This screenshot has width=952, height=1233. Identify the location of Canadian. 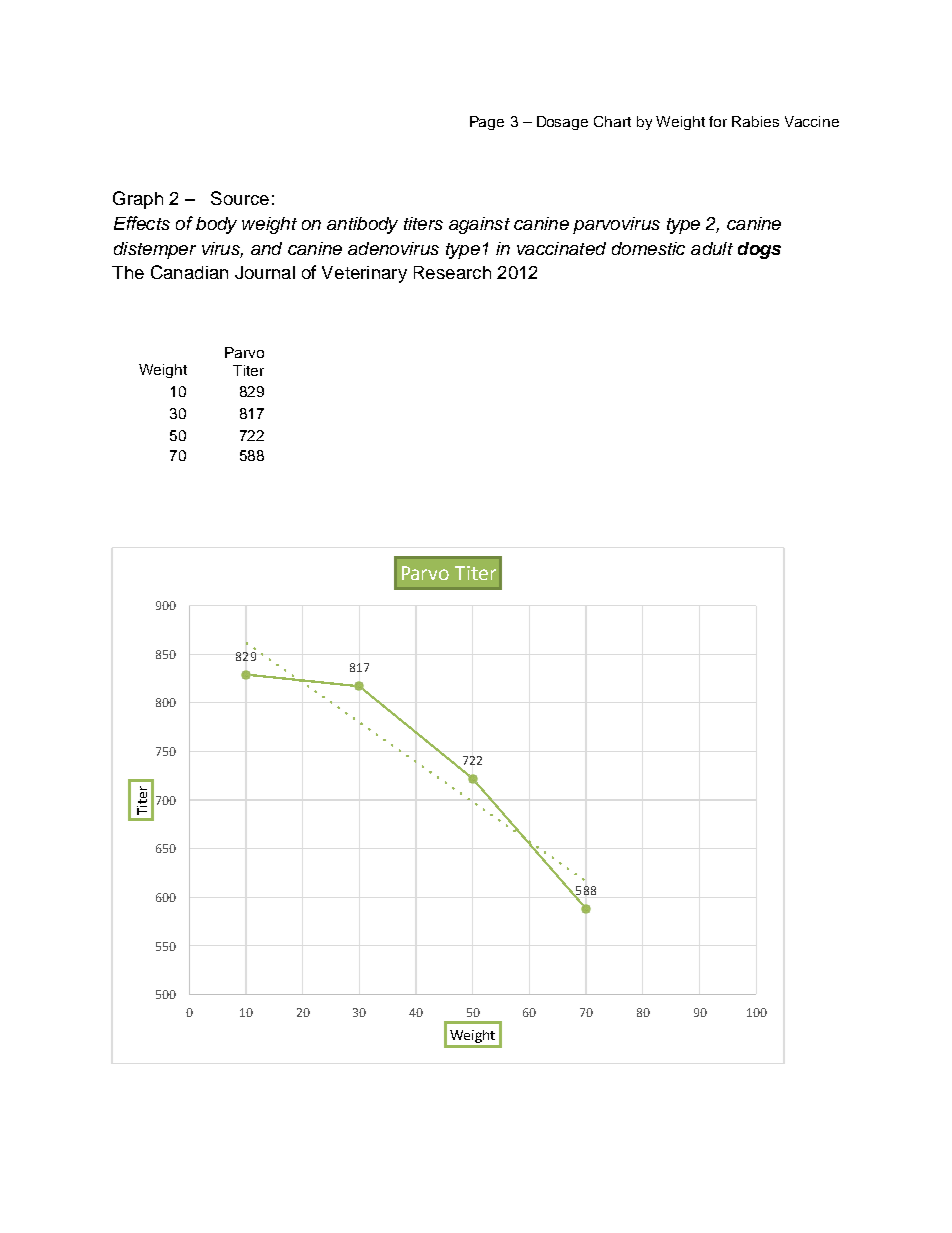
(189, 272).
